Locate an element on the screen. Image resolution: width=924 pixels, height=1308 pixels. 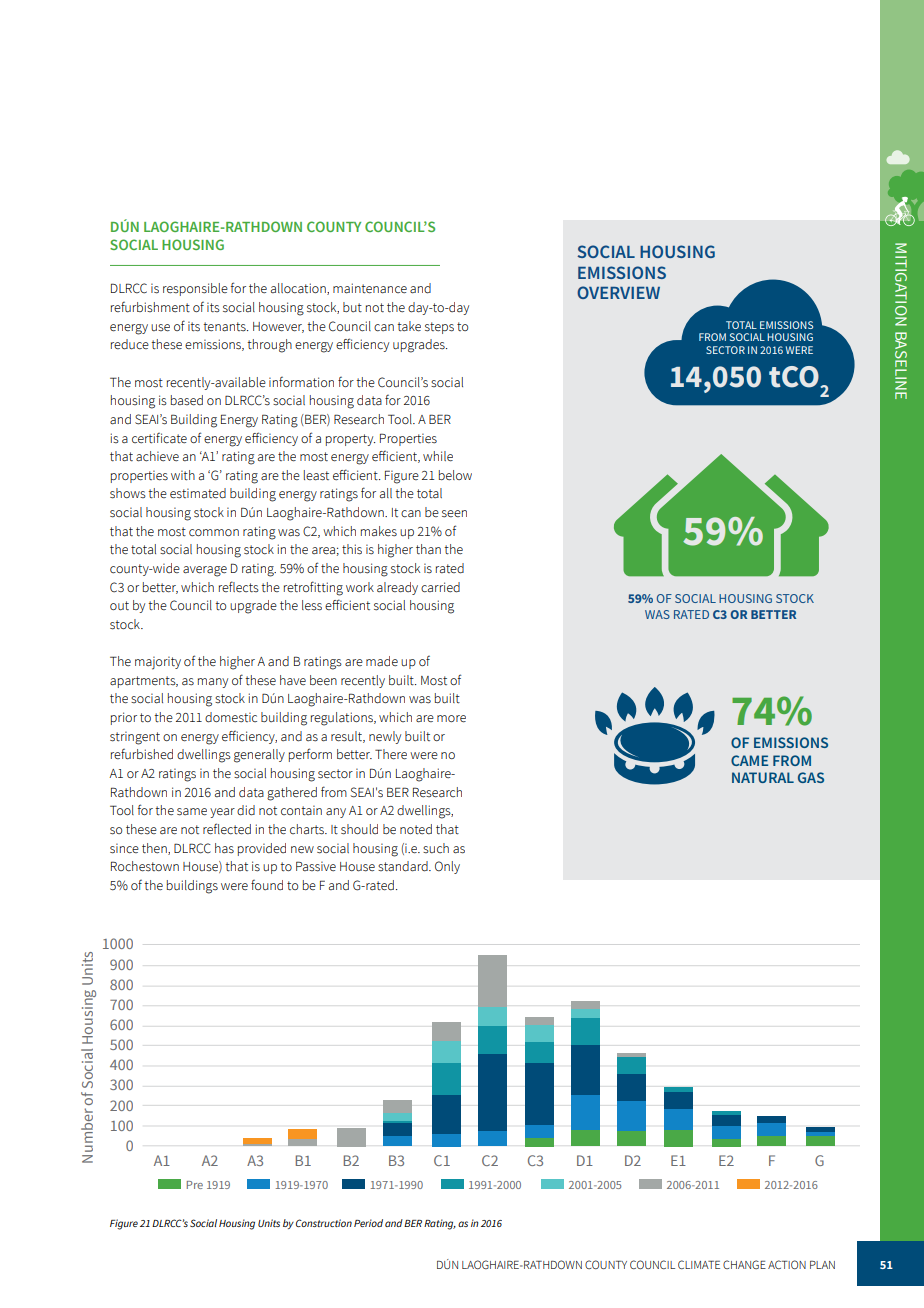
ACTION is located at coordinates (787, 1264).
